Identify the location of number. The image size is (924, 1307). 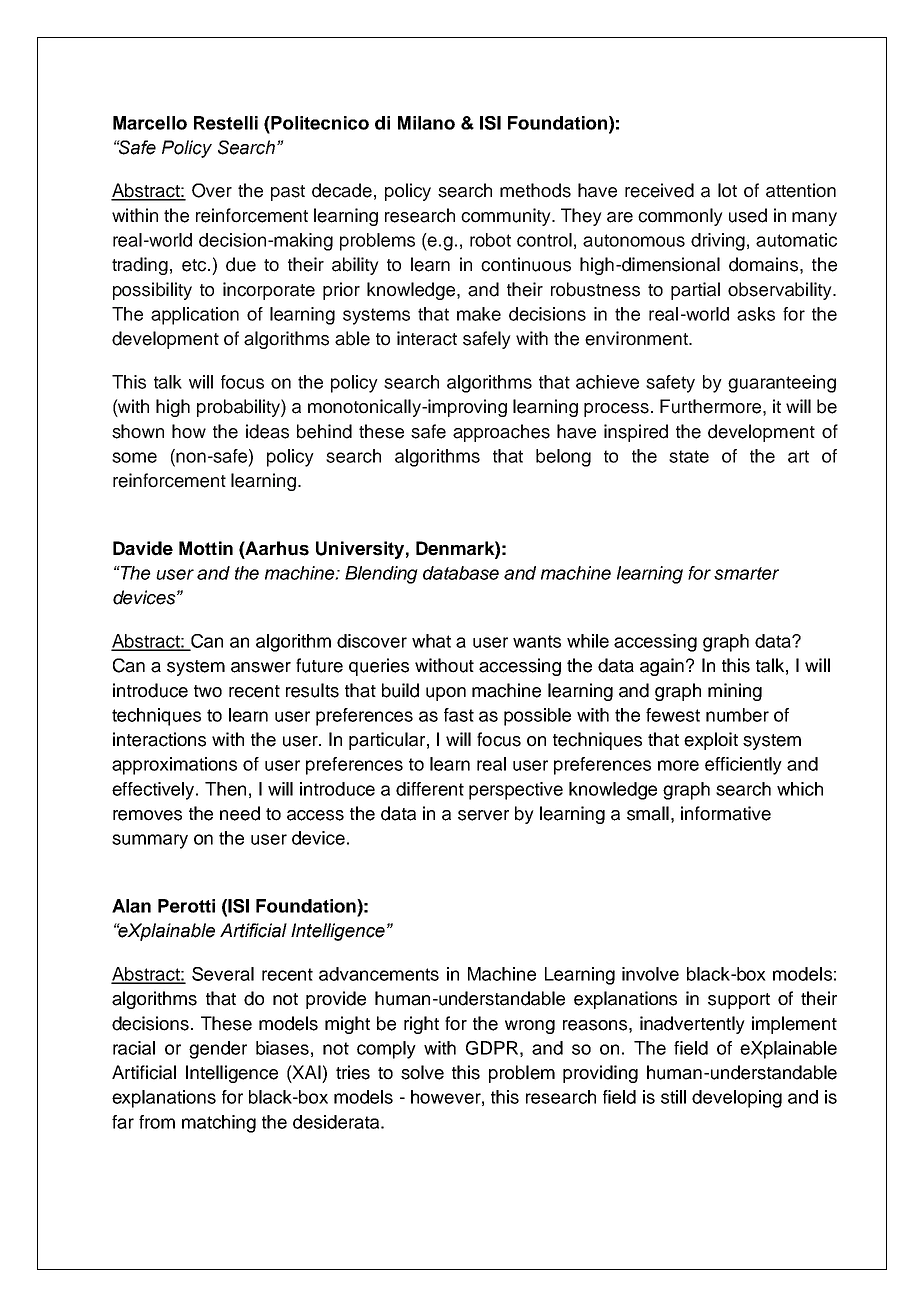
(737, 715).
